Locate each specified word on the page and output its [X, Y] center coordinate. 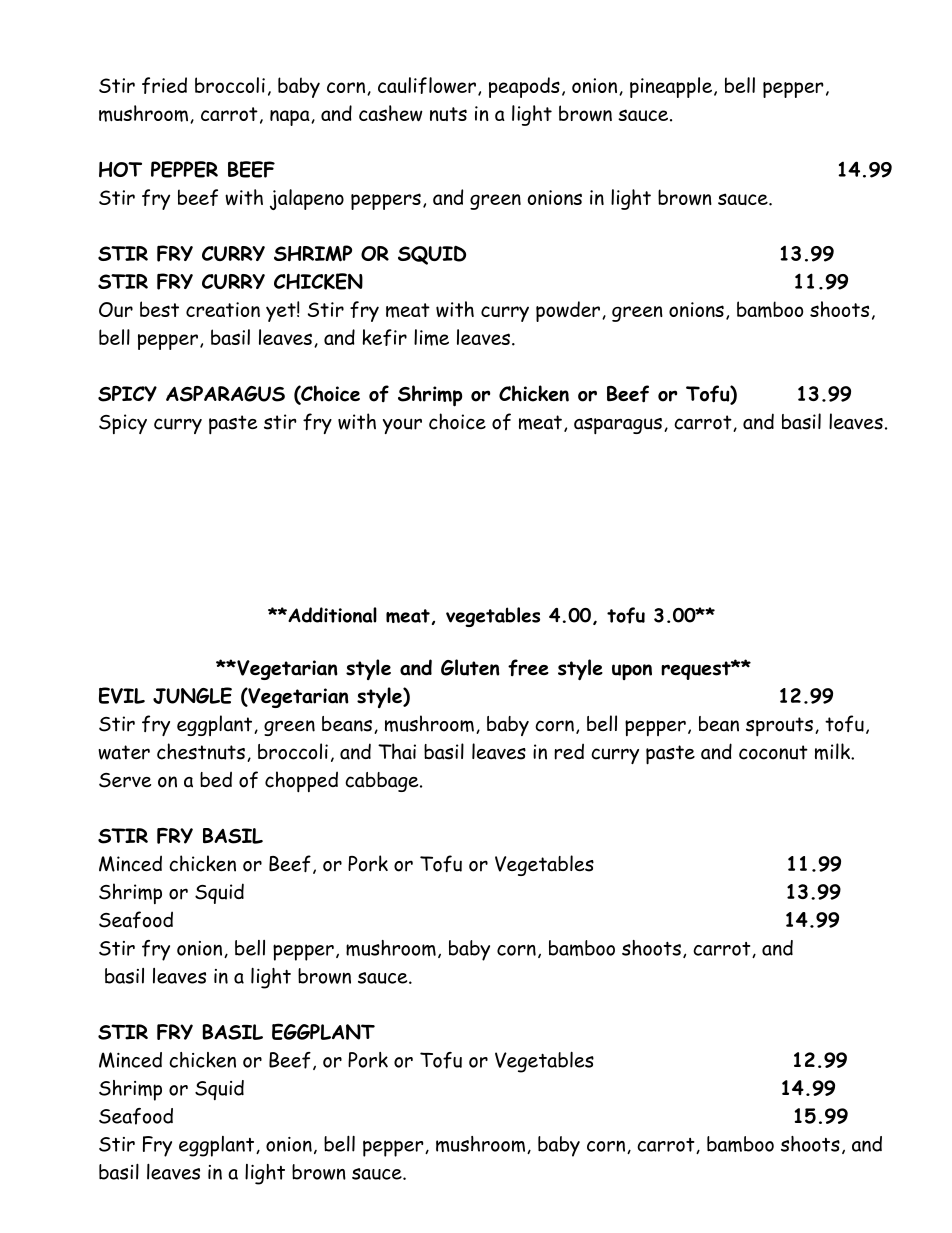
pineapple [671, 87]
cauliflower [427, 85]
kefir [385, 337]
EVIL [122, 695]
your [402, 426]
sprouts [779, 726]
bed [216, 779]
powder [568, 311]
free [528, 668]
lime [431, 337]
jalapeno [307, 199]
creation [223, 309]
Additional [331, 615]
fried [164, 85]
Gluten [470, 667]
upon [632, 672]
